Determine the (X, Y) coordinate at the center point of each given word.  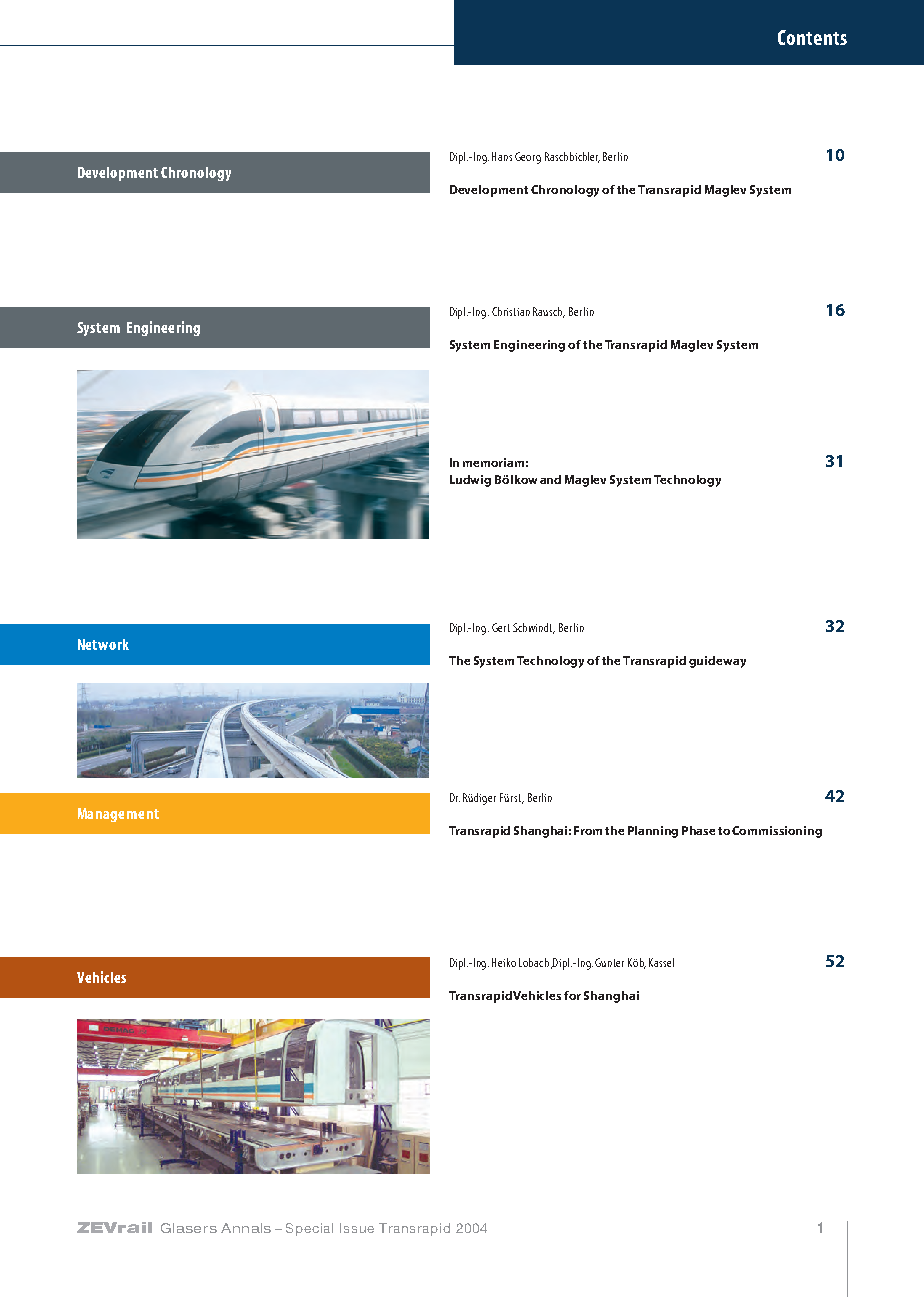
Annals (246, 1228)
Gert (501, 627)
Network (103, 644)
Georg (528, 158)
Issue (357, 1228)
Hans (502, 156)
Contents (812, 37)
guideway (717, 662)
